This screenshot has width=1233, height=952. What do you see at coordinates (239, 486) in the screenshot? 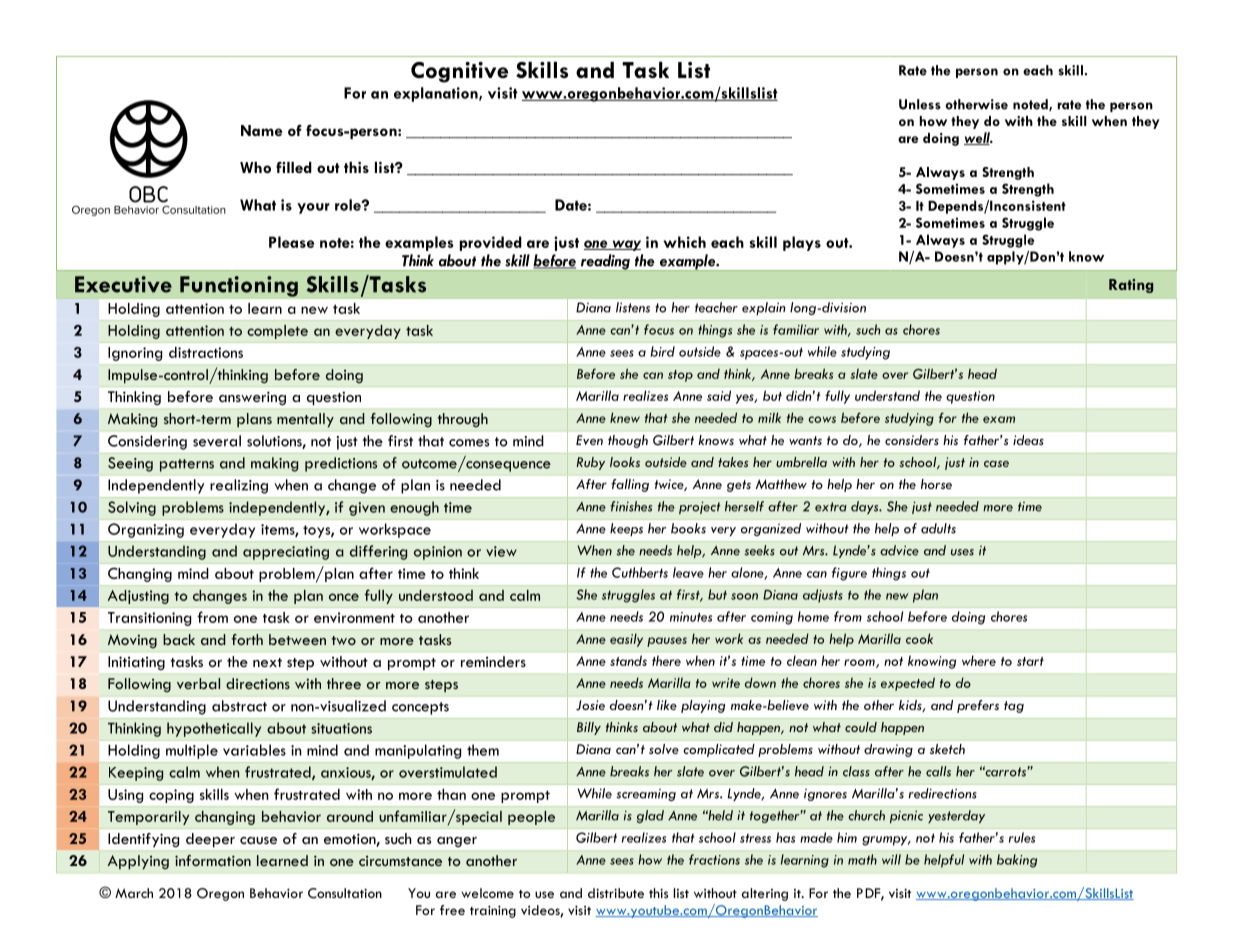
I see `realizing` at bounding box center [239, 486].
